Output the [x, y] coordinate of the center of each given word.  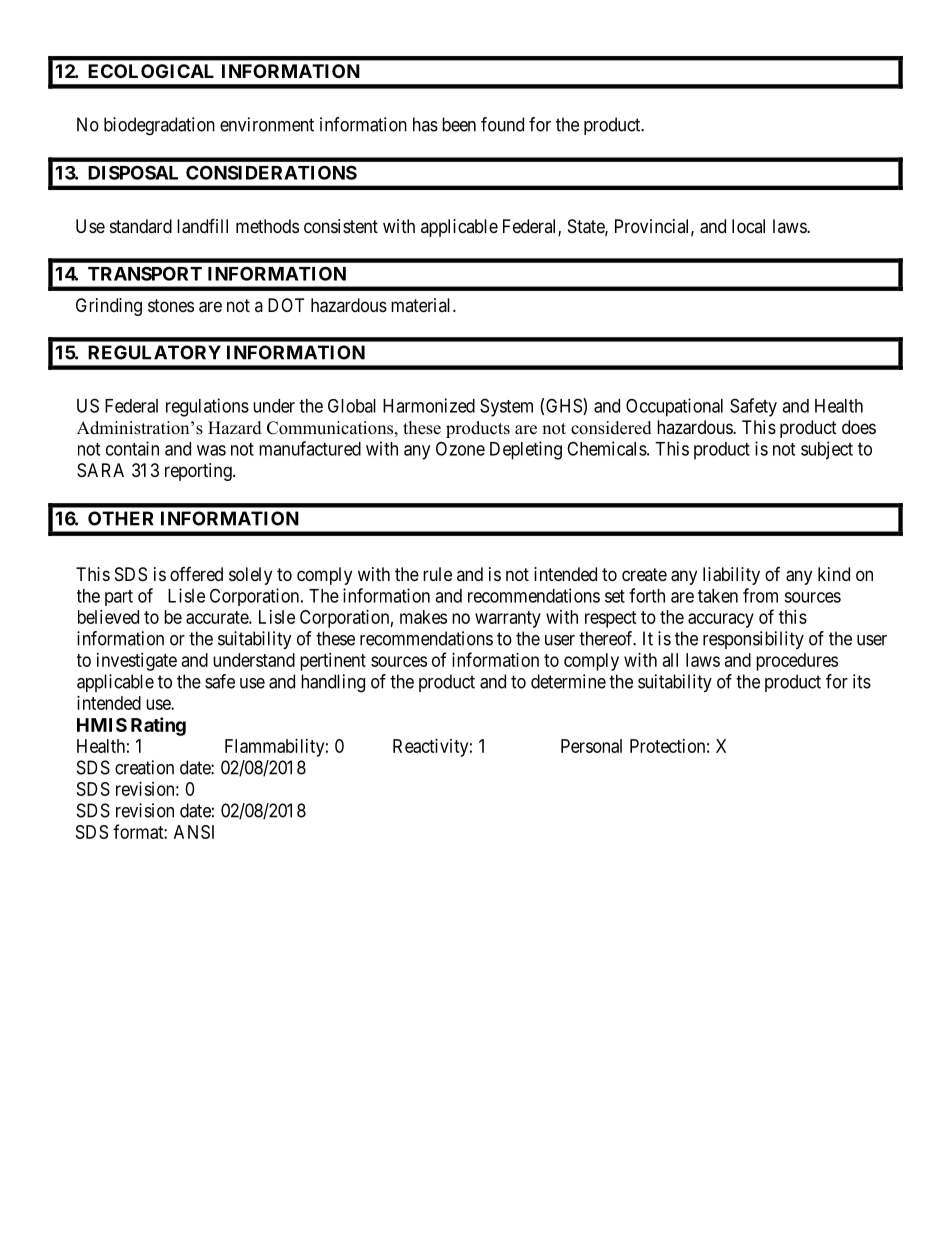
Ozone [460, 448]
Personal [591, 746]
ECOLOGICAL [151, 71]
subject [827, 450]
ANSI [194, 832]
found [502, 124]
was [211, 450]
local [748, 226]
